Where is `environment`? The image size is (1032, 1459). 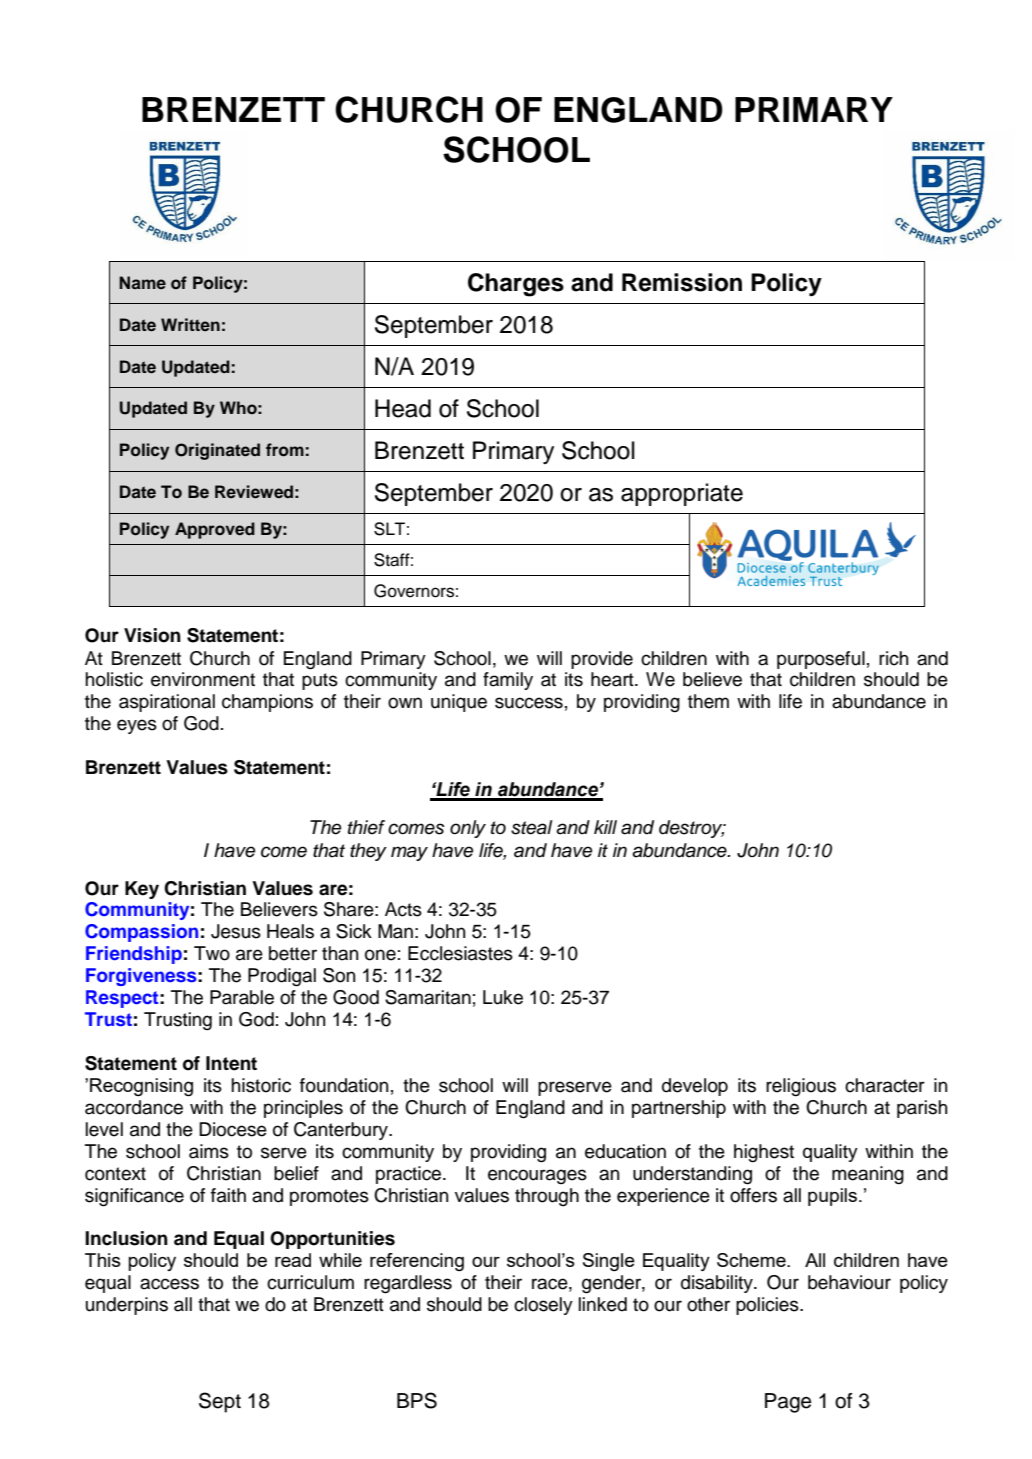
environment is located at coordinates (203, 679).
